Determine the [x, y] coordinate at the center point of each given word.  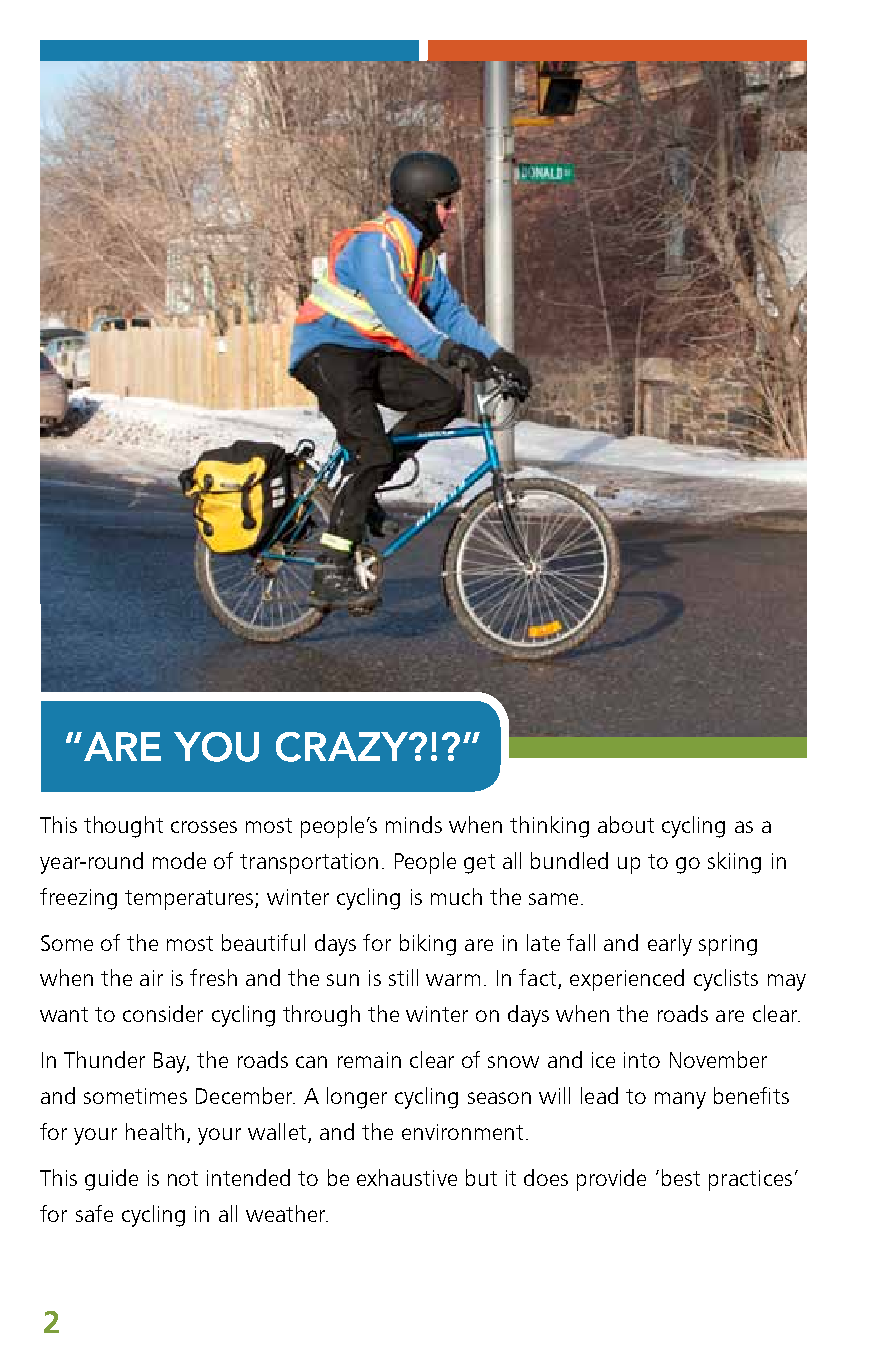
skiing [734, 863]
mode [179, 860]
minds [414, 824]
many [680, 1100]
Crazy [343, 747]
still [403, 977]
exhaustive [407, 1177]
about [626, 824]
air [151, 978]
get [479, 864]
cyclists [726, 980]
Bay [171, 1062]
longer [357, 1098]
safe [94, 1213]
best [681, 1177]
